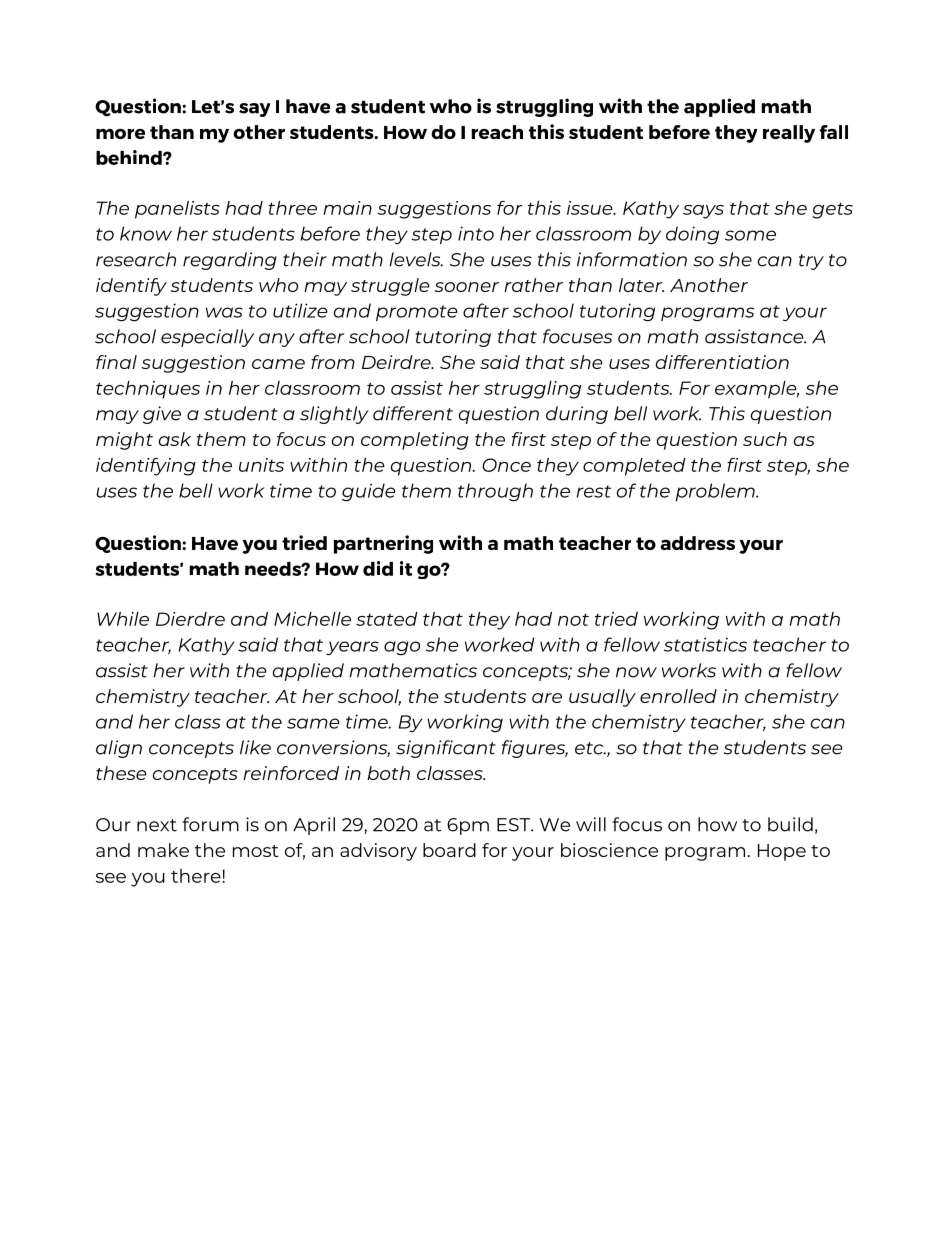  I want to click on sooner, so click(467, 287).
